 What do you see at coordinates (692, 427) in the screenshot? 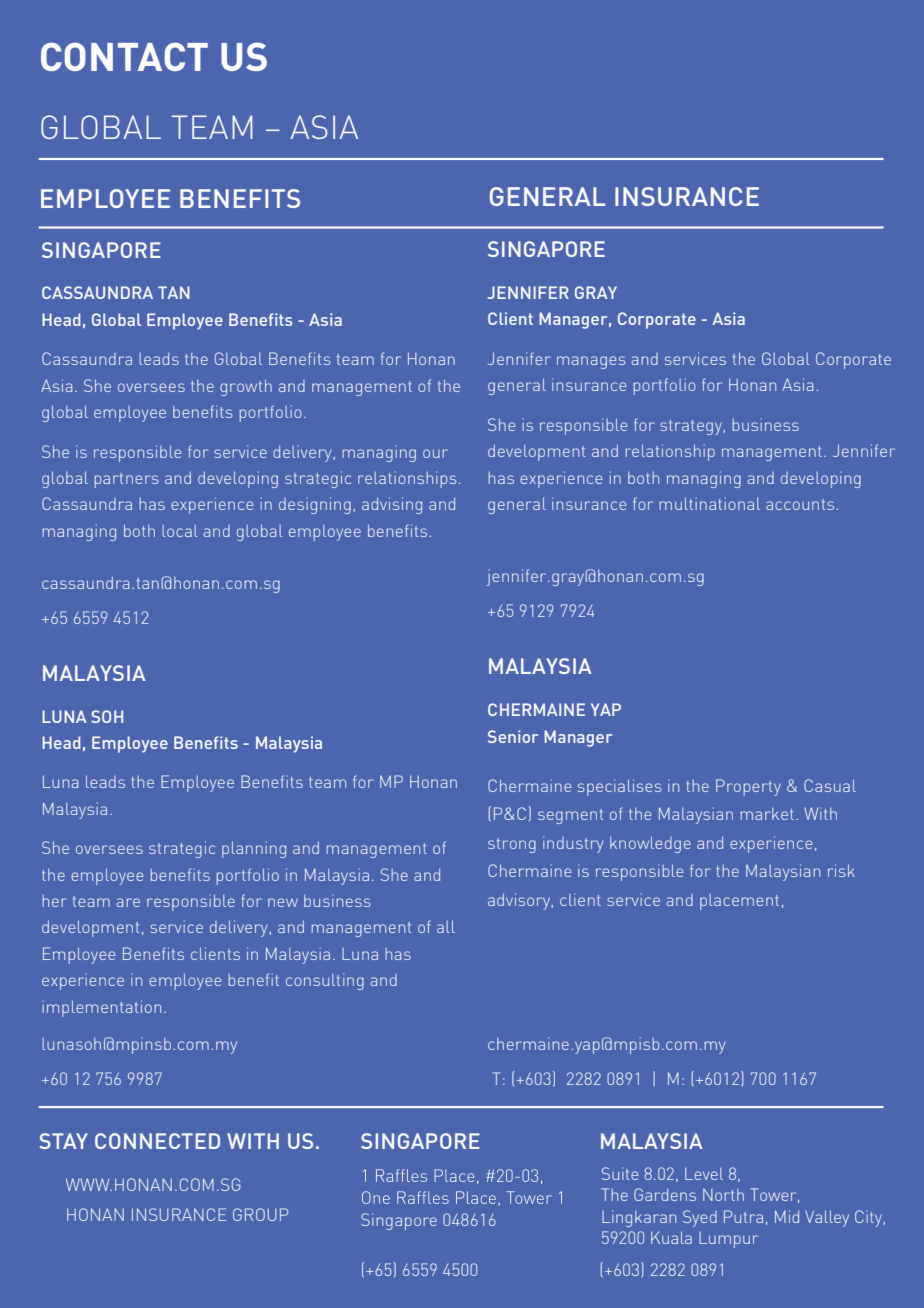
I see `strategy` at bounding box center [692, 427].
